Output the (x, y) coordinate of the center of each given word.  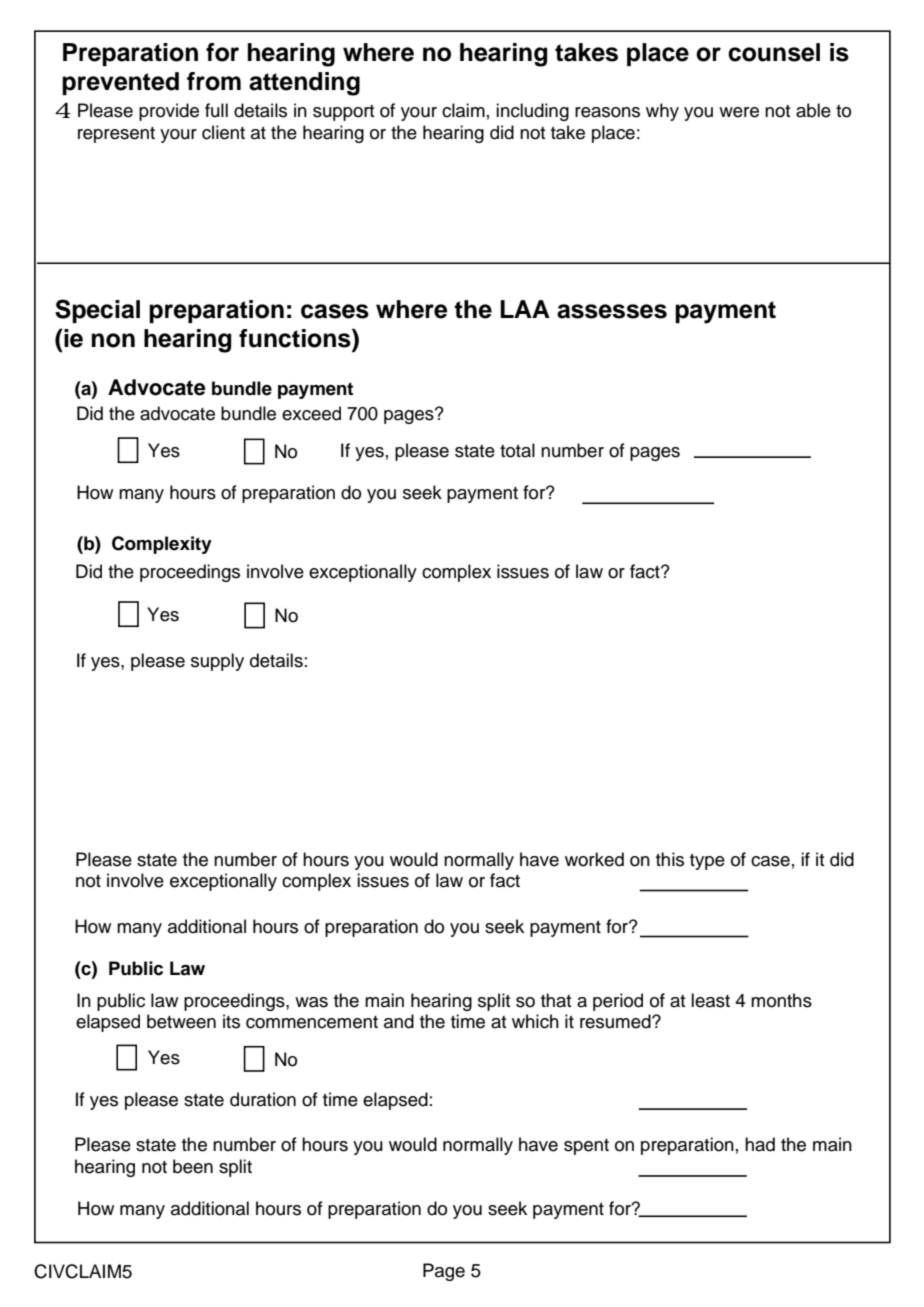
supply (217, 662)
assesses (612, 311)
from (214, 81)
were (739, 112)
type (707, 862)
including (532, 112)
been (193, 1166)
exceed (311, 413)
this (670, 859)
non (113, 340)
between (181, 1021)
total (517, 450)
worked (594, 859)
